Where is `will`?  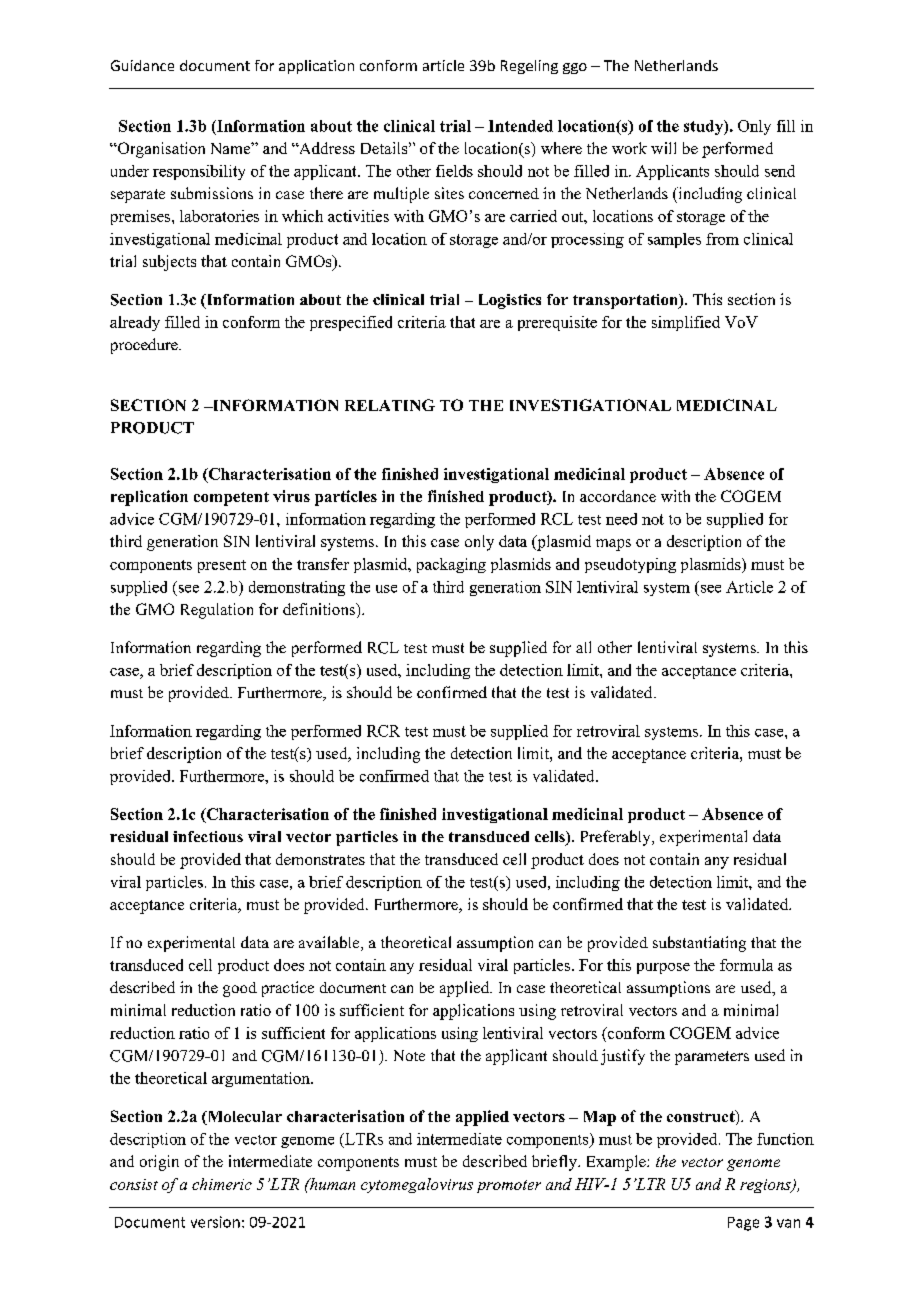
will is located at coordinates (663, 148).
